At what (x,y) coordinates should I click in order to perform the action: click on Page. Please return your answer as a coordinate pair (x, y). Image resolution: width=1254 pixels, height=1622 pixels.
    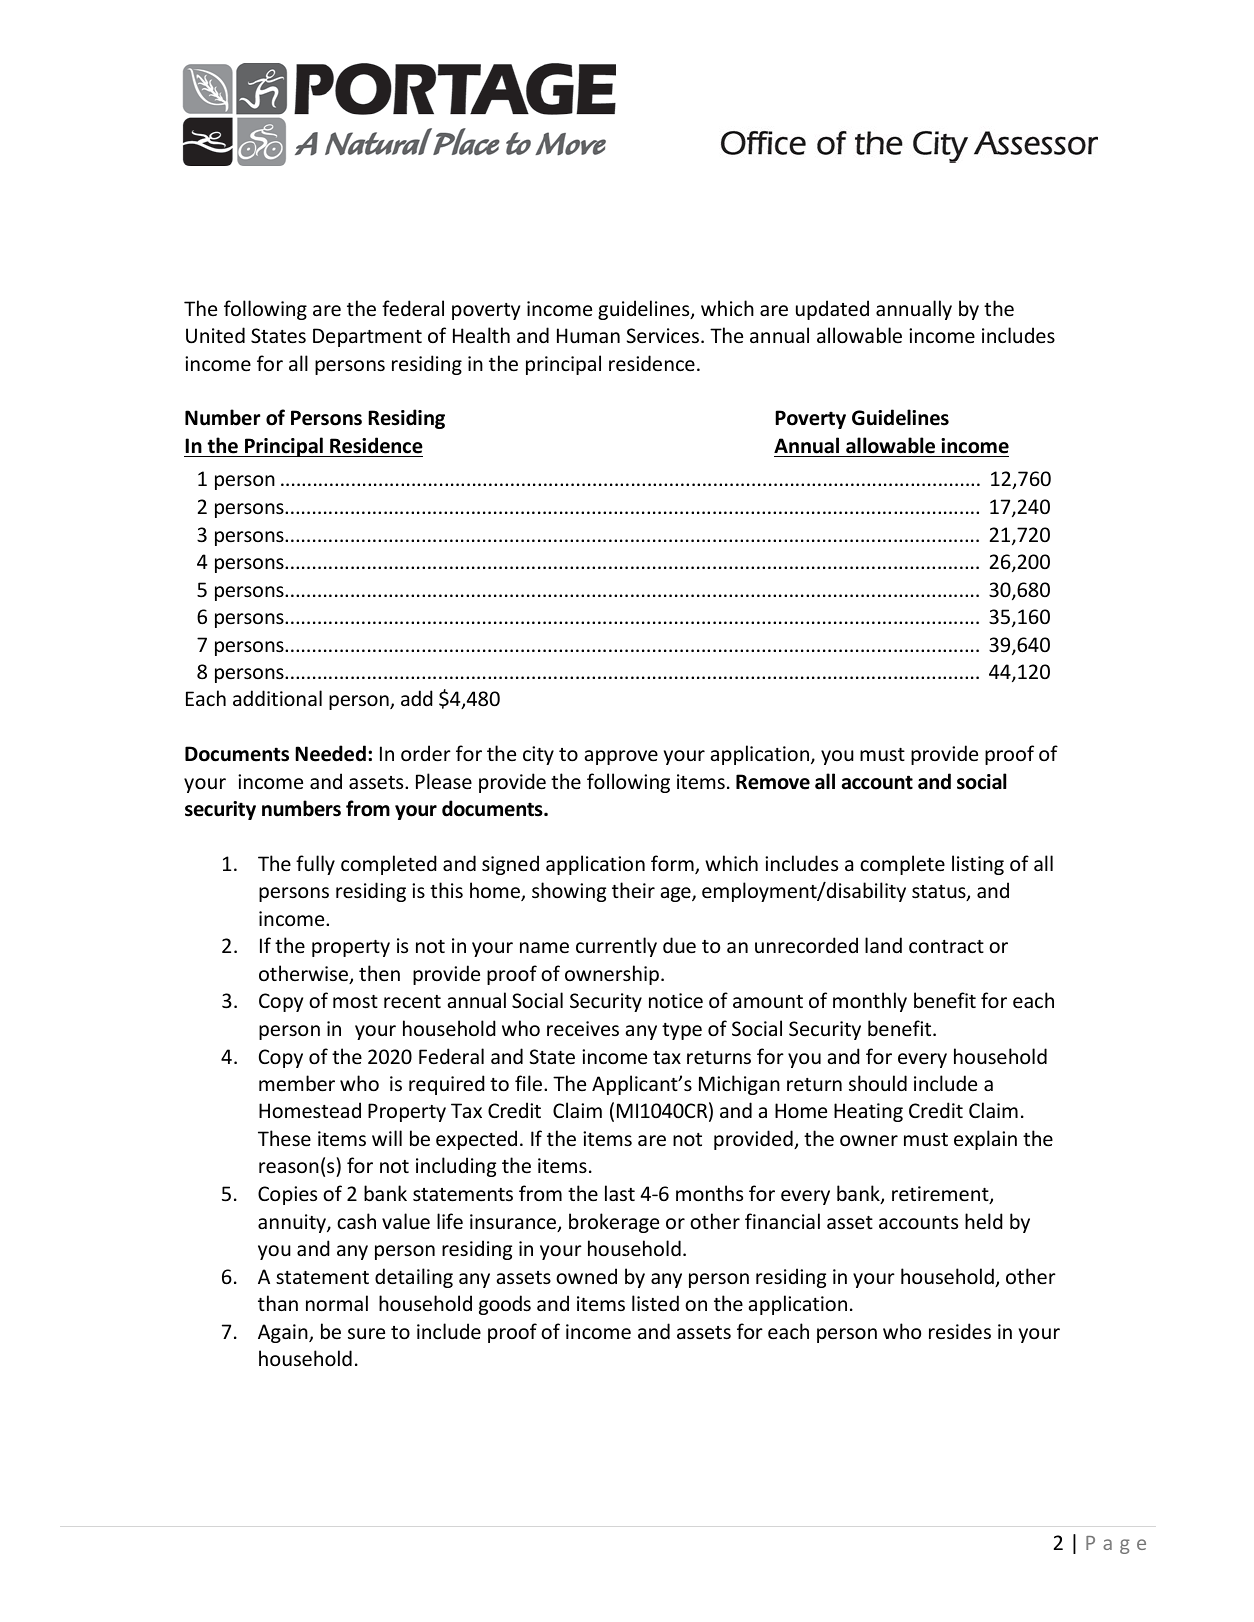
    Looking at the image, I should click on (1116, 1545).
